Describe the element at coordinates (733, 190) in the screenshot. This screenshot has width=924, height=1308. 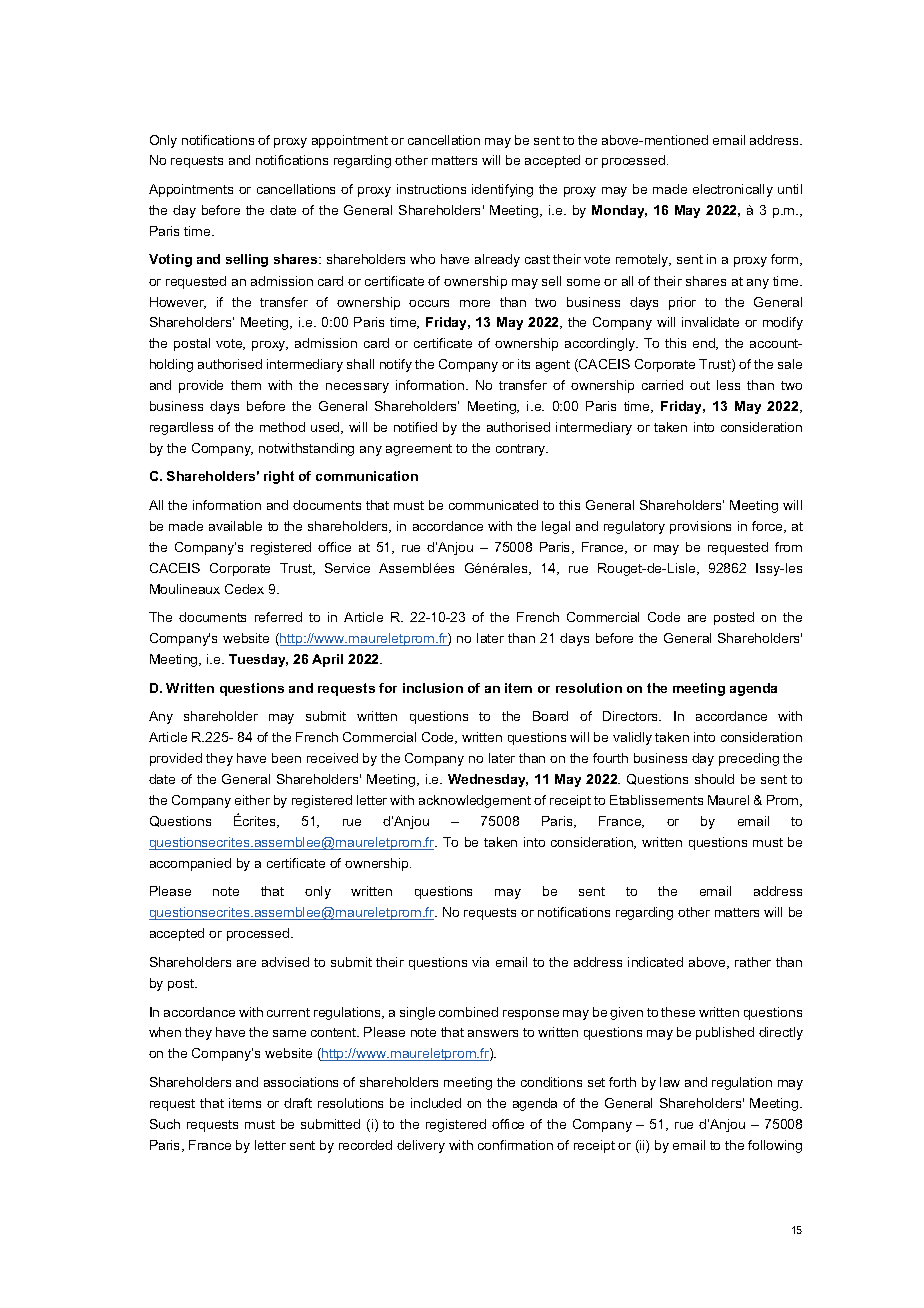
I see `electronically` at that location.
